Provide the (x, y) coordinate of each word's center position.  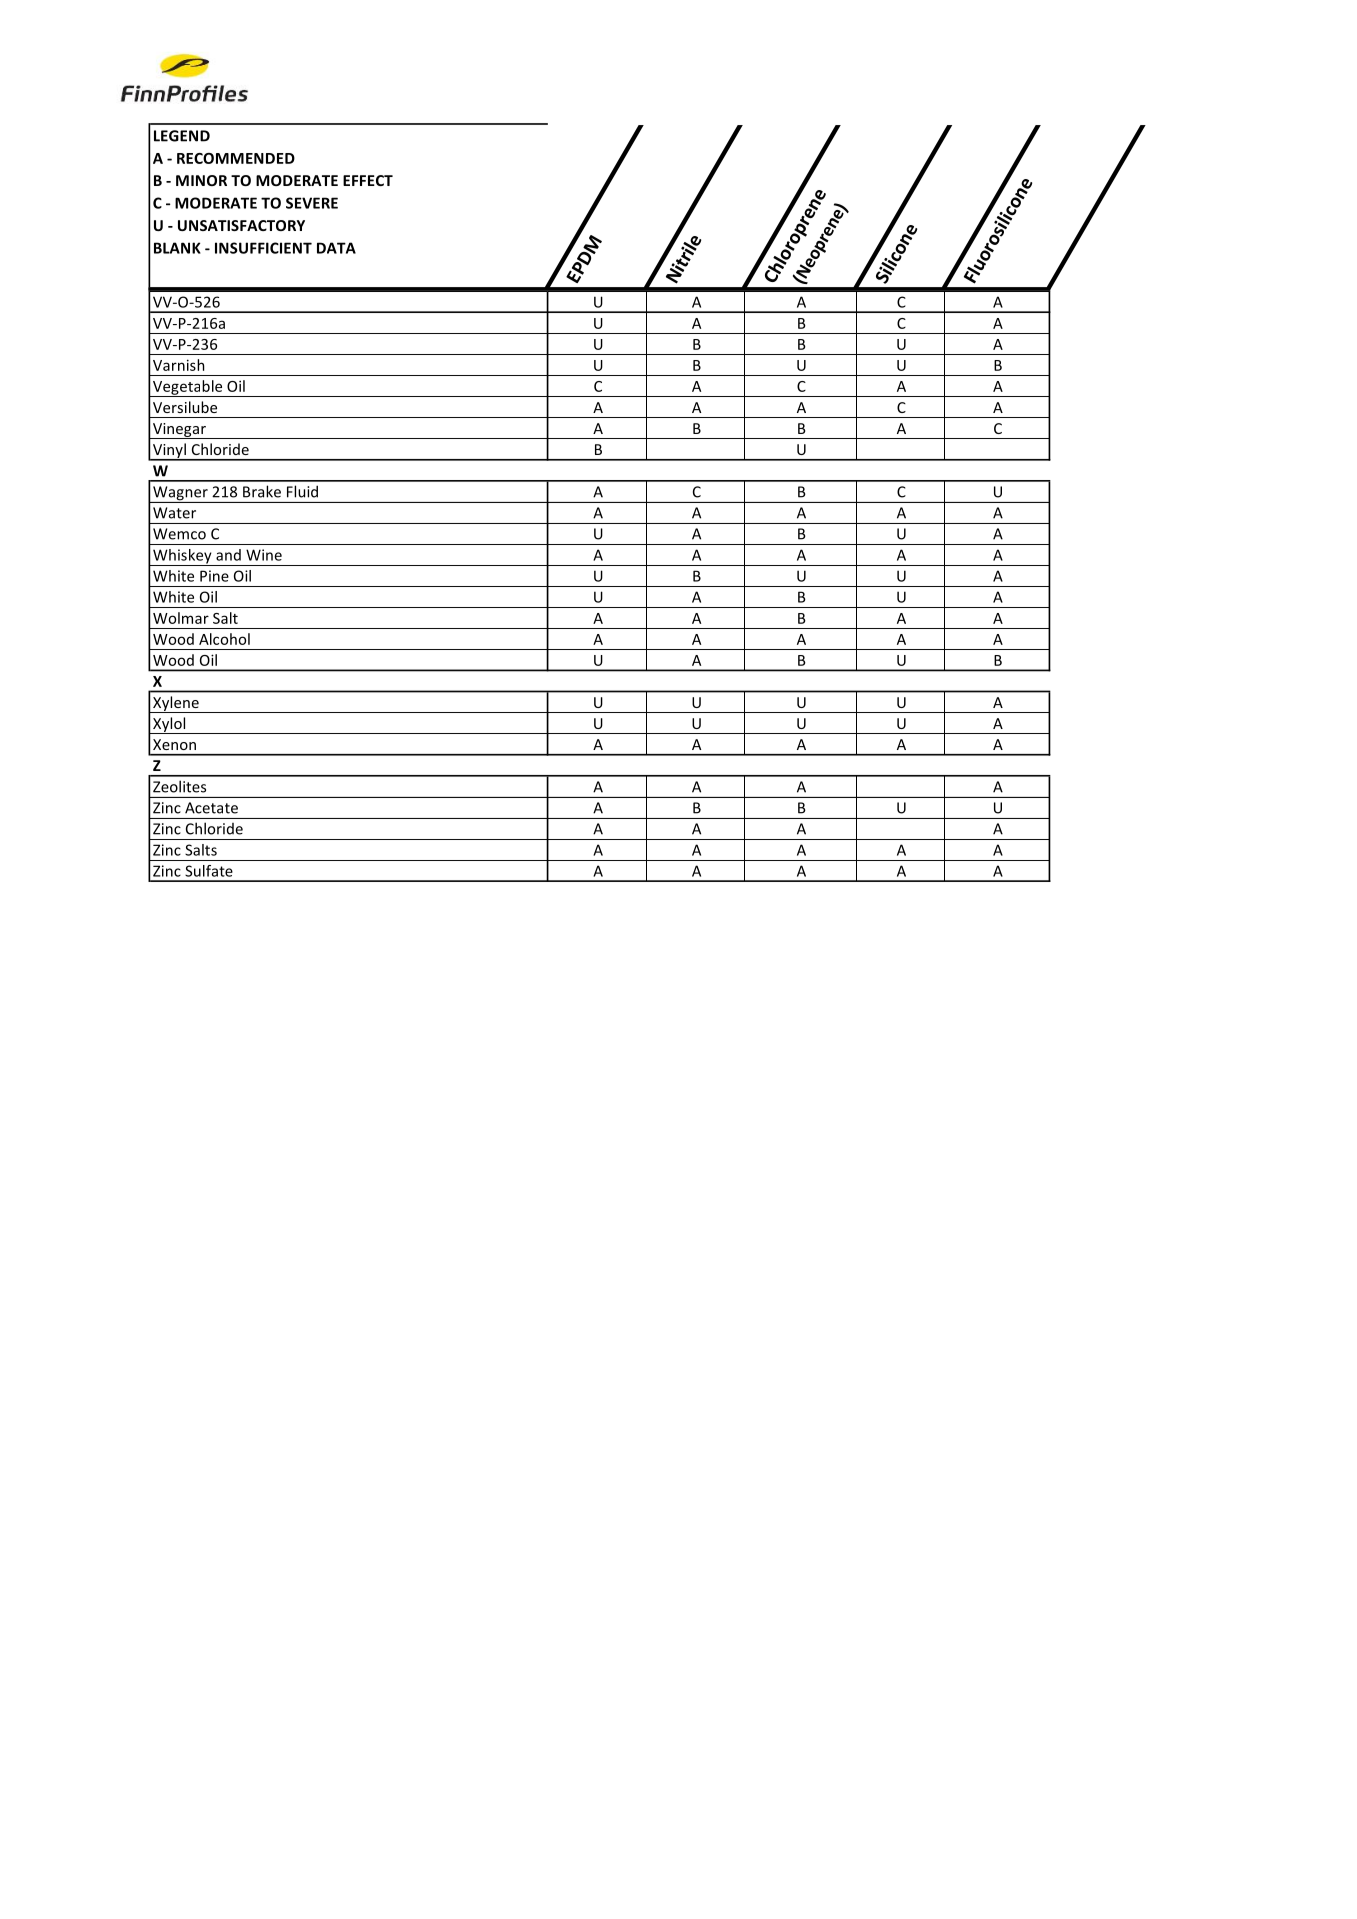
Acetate (211, 808)
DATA (336, 248)
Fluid (302, 491)
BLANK (177, 248)
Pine (214, 576)
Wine (264, 555)
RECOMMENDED (236, 158)
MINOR (201, 180)
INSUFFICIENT (263, 248)
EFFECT (368, 180)
